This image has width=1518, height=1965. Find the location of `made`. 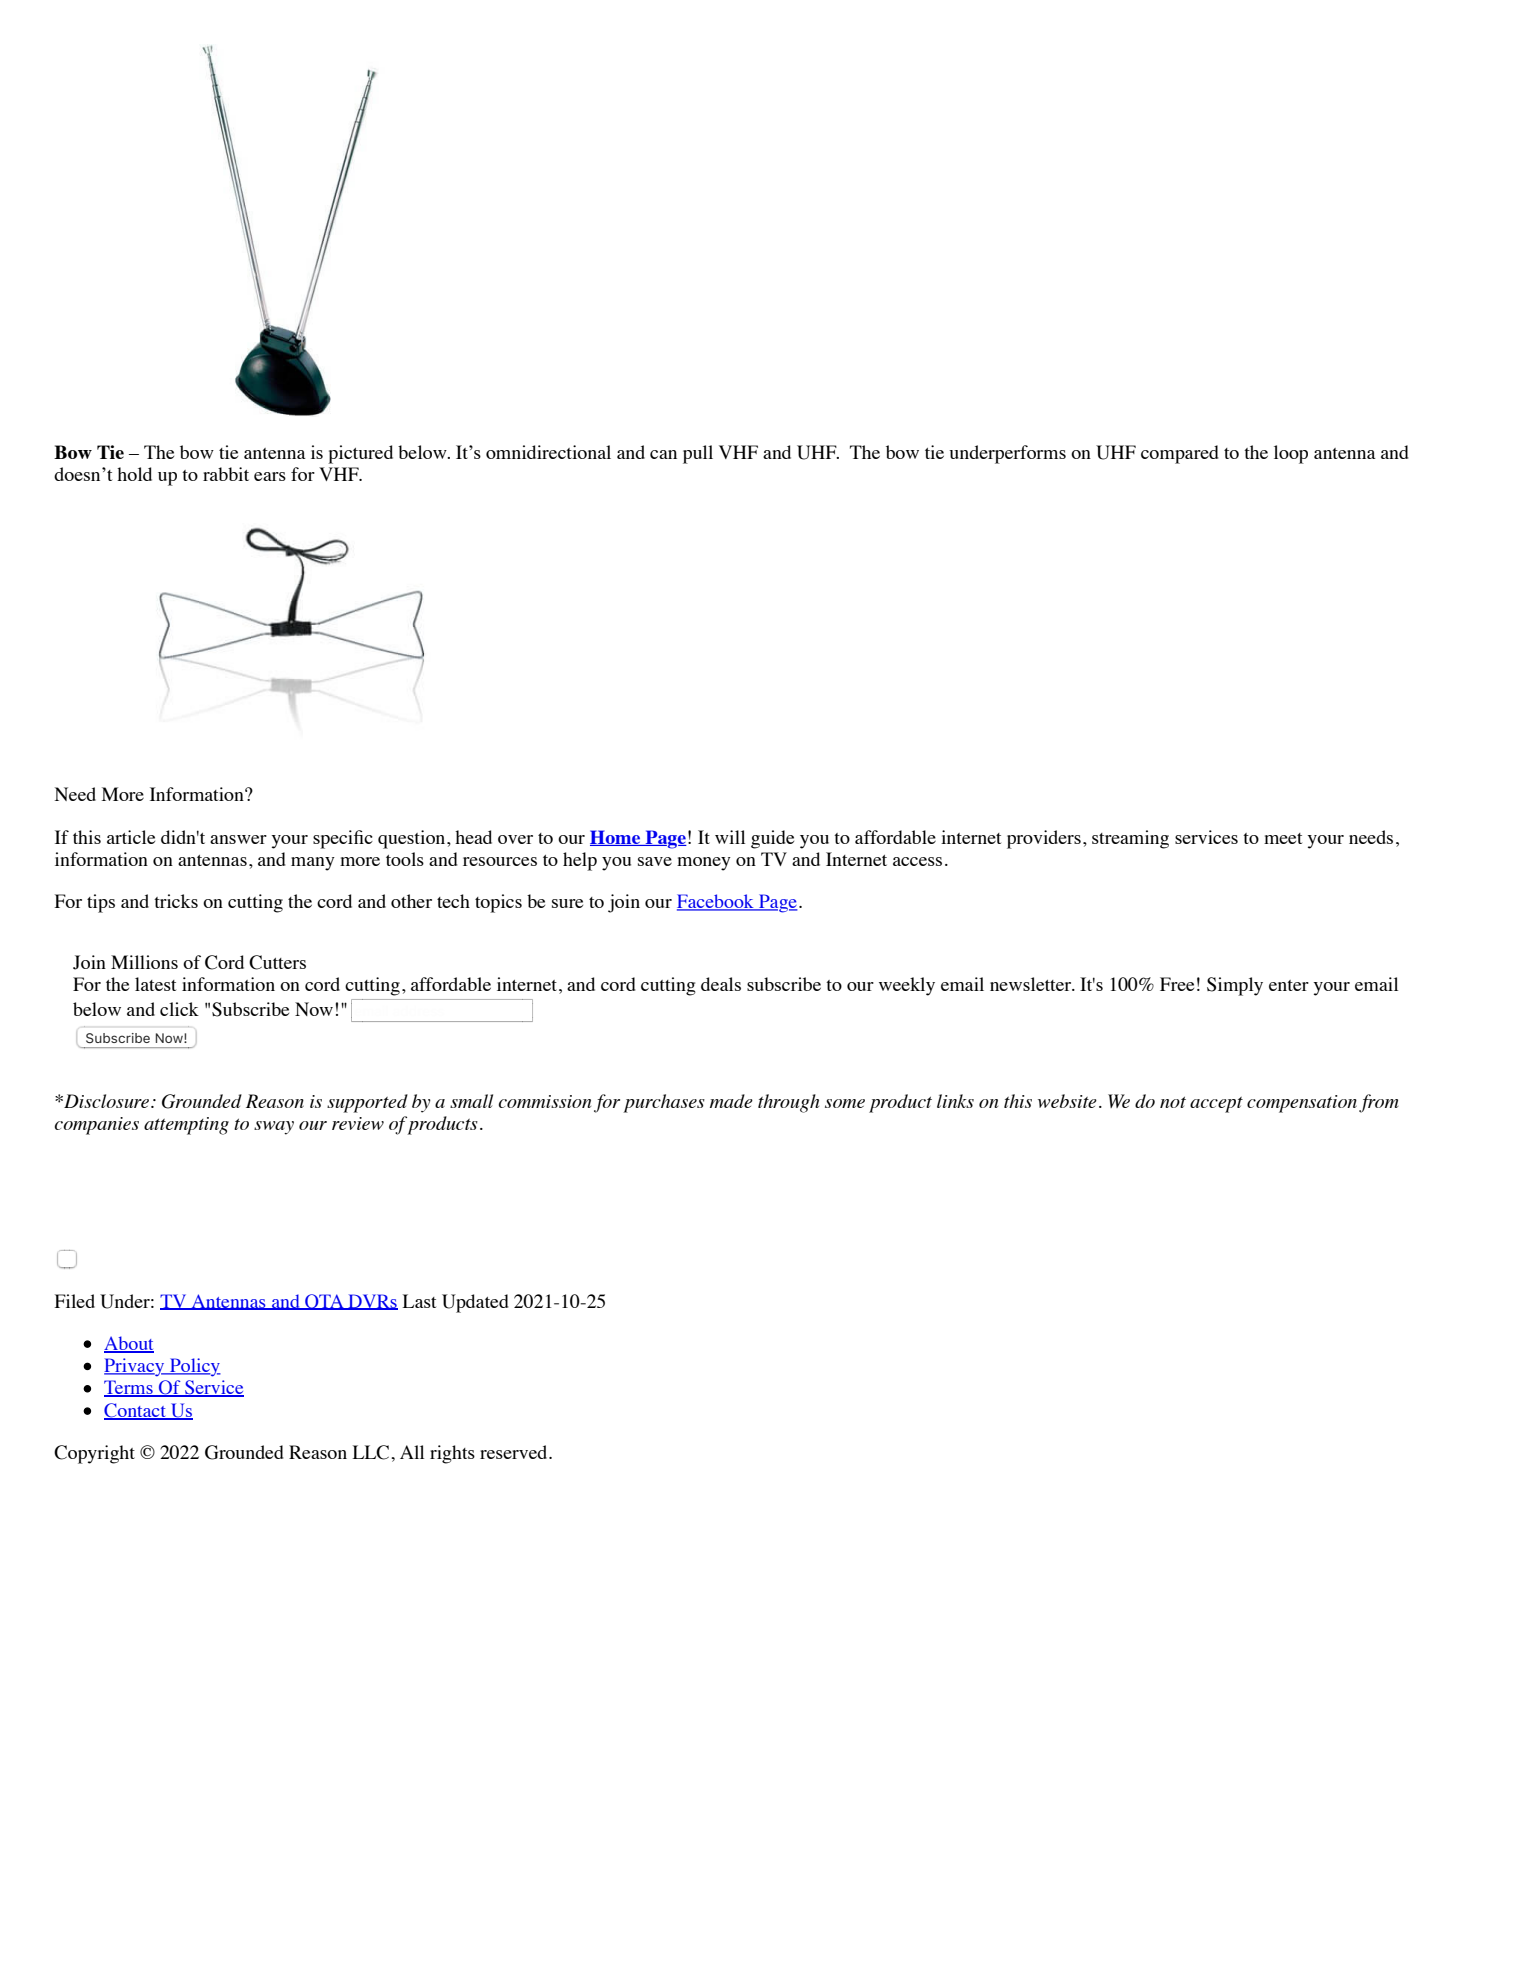

made is located at coordinates (731, 1101).
